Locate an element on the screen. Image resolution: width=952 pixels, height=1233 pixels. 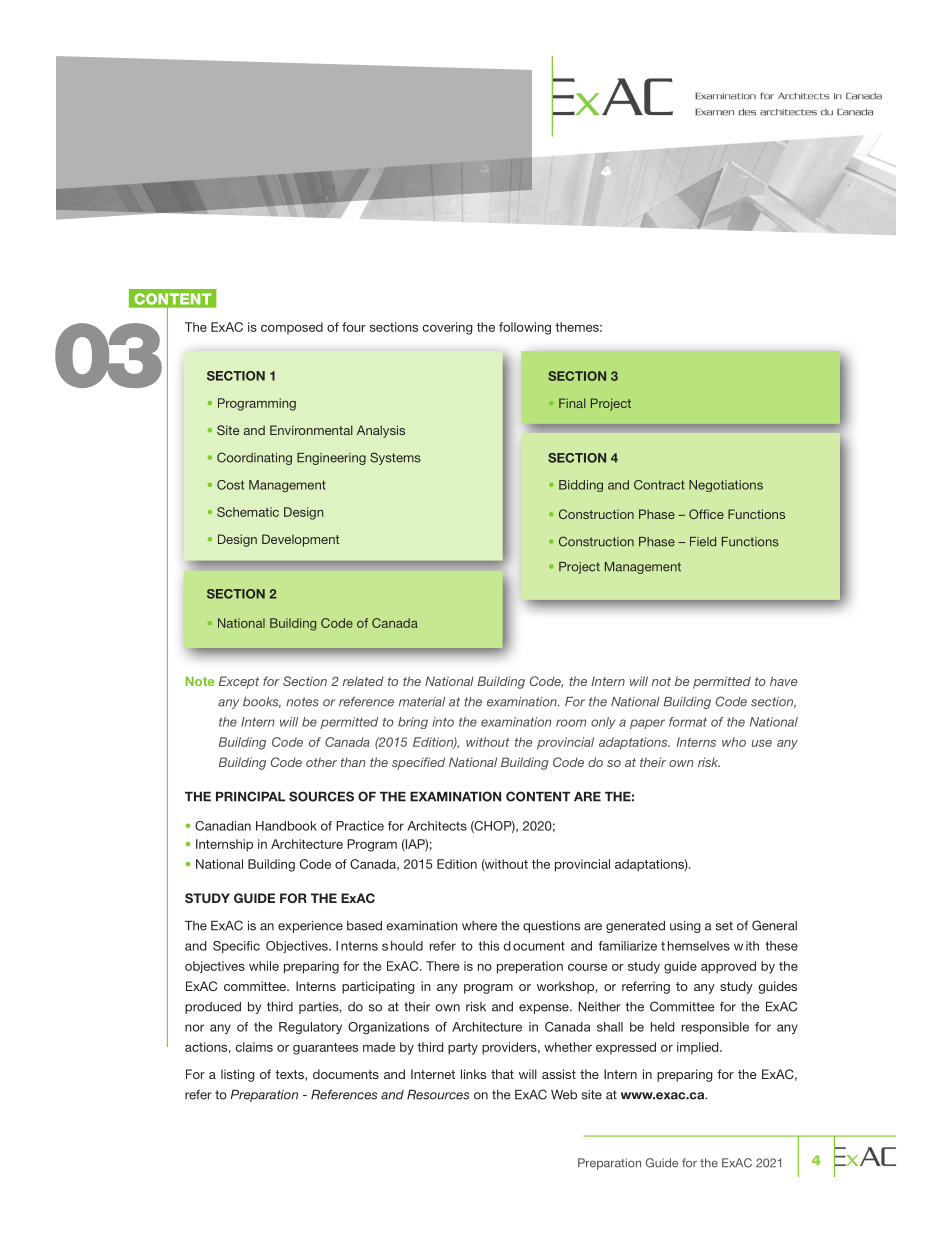
texts is located at coordinates (290, 1075).
